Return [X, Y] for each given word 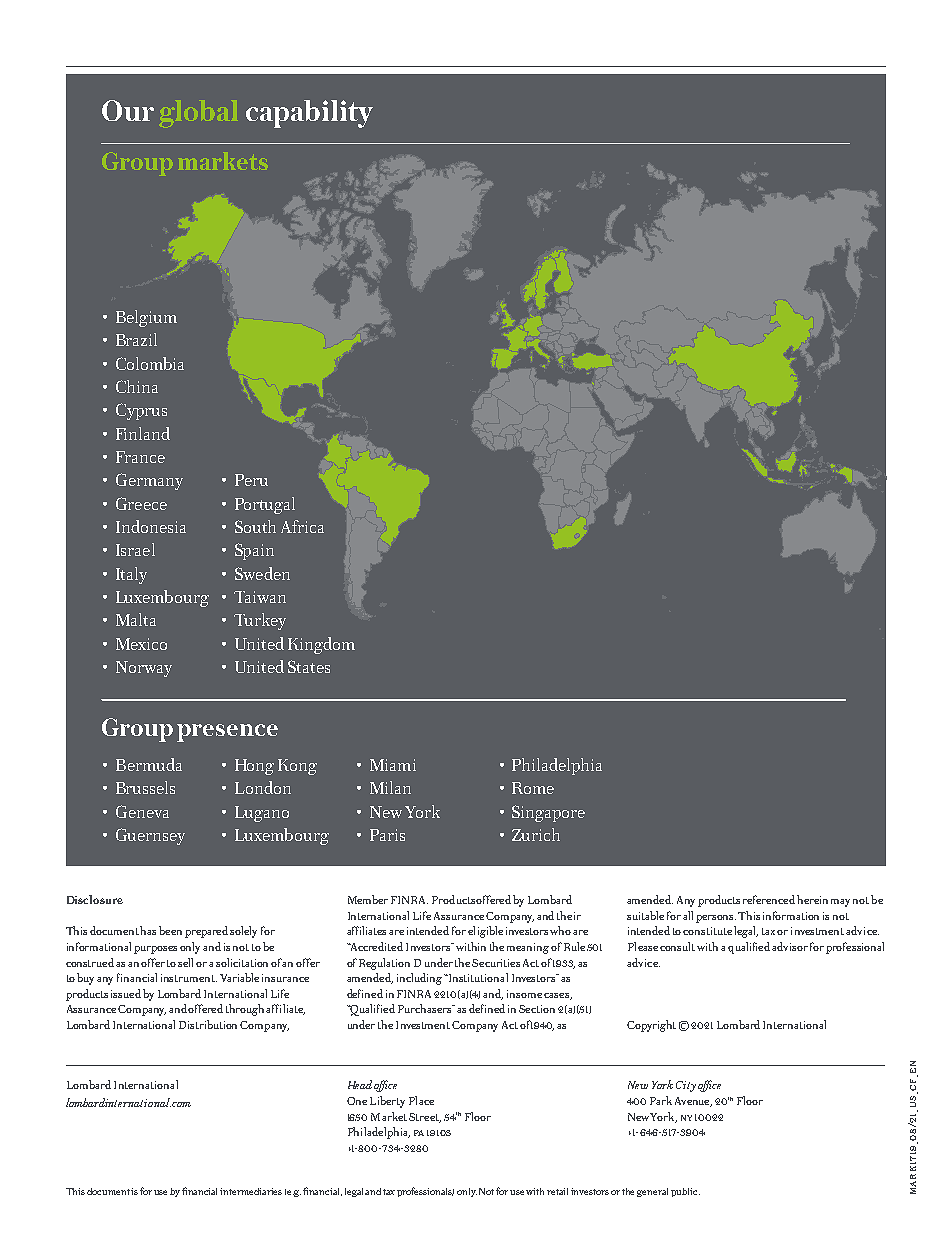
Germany [149, 481]
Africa [302, 526]
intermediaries [251, 1191]
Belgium [146, 318]
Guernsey [150, 836]
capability [309, 114]
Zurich [536, 834]
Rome [533, 788]
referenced [769, 899]
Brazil [136, 339]
